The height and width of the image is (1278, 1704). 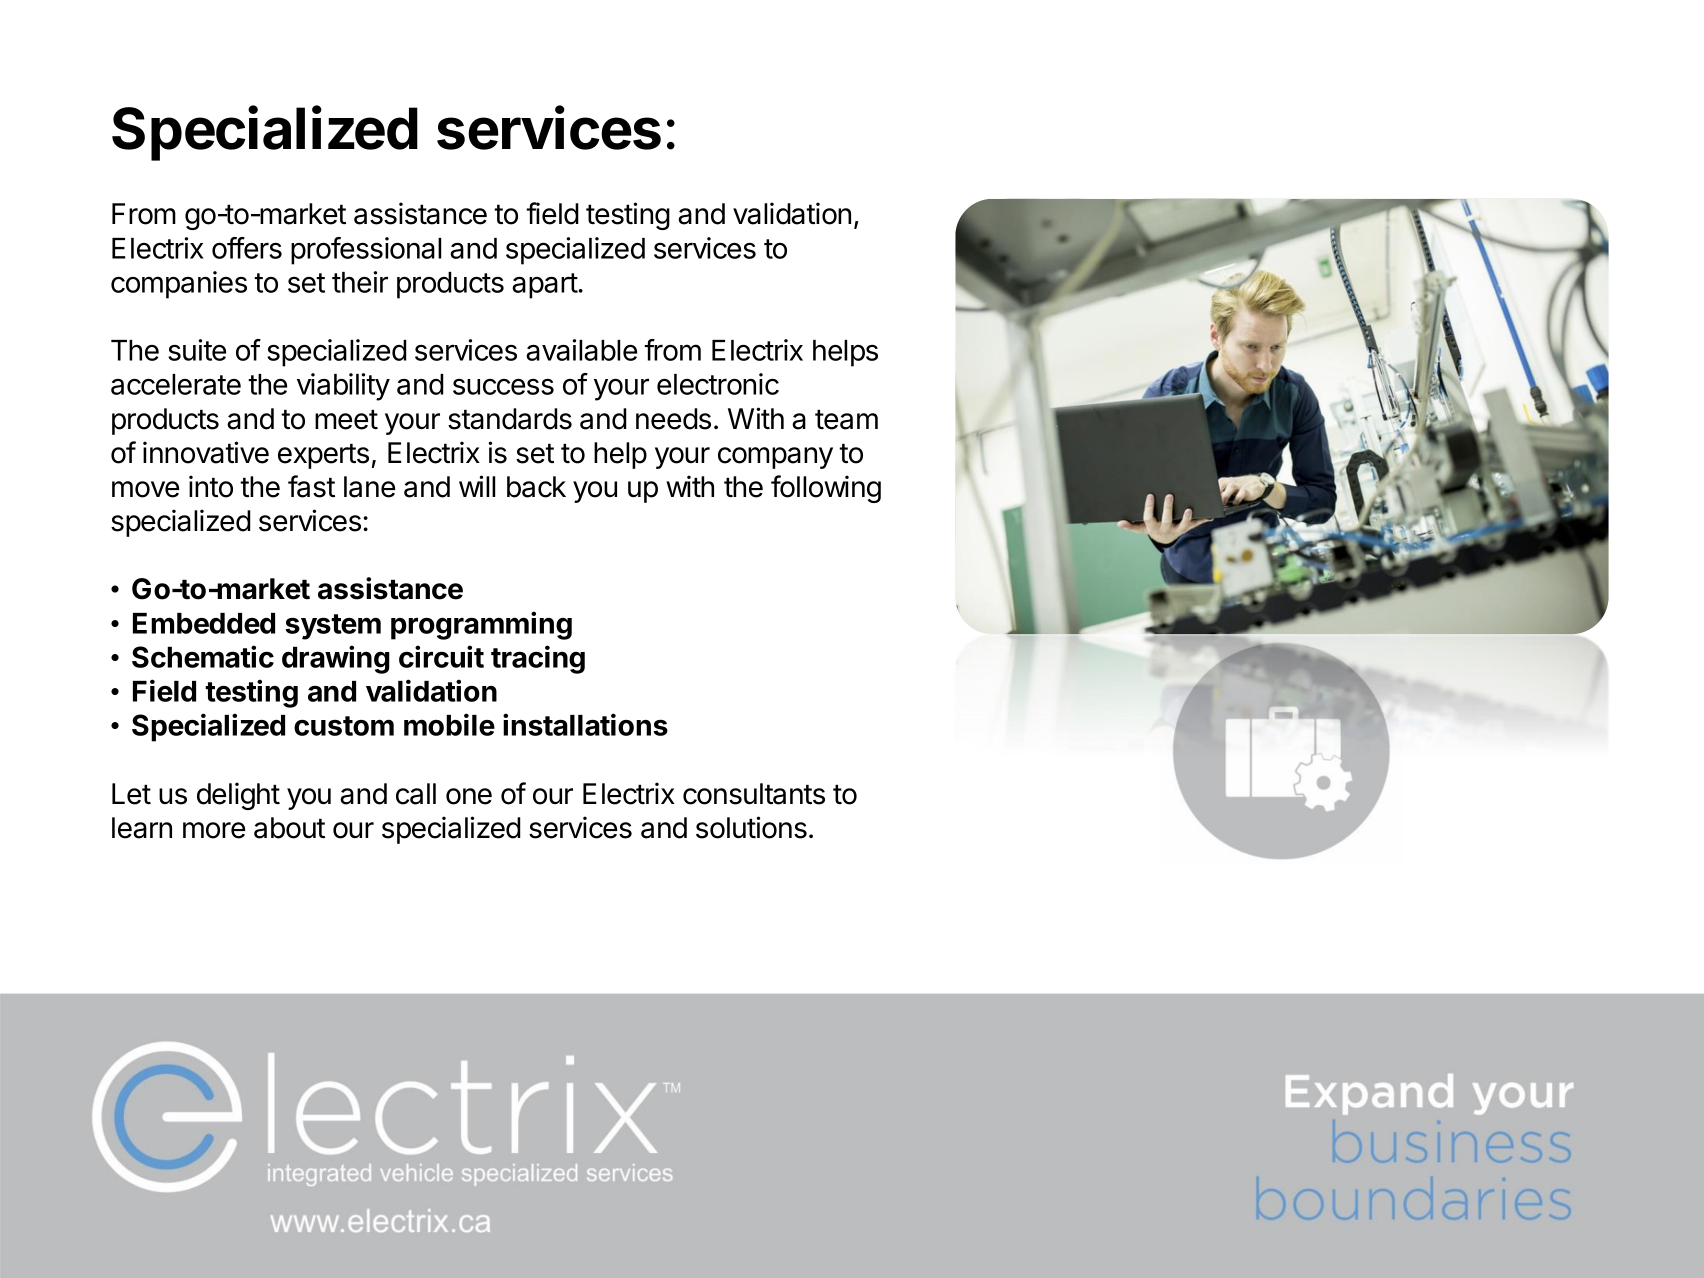 I want to click on apart, so click(x=545, y=286).
